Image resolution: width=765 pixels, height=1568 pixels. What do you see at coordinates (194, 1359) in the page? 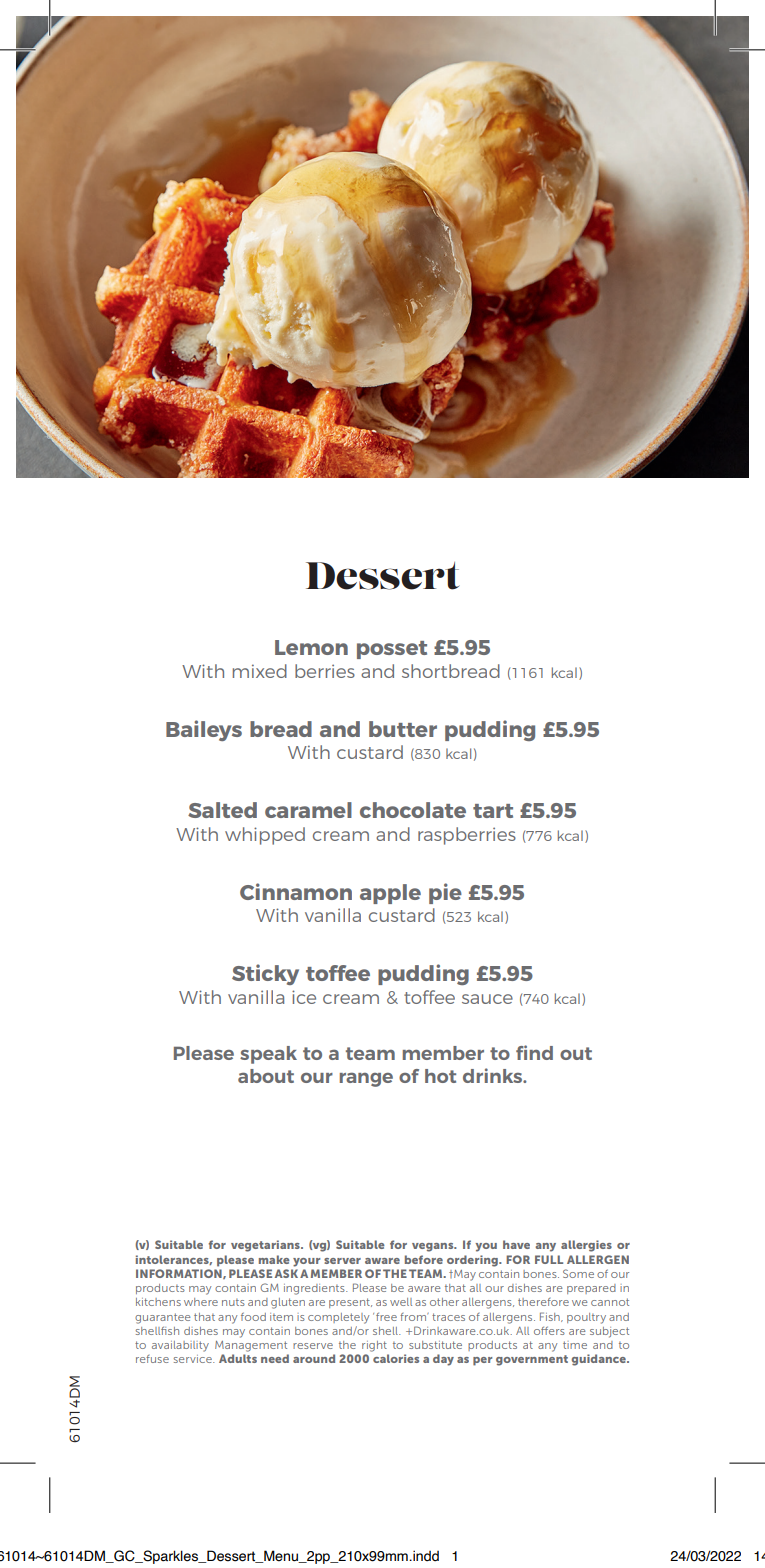
I see `service` at bounding box center [194, 1359].
